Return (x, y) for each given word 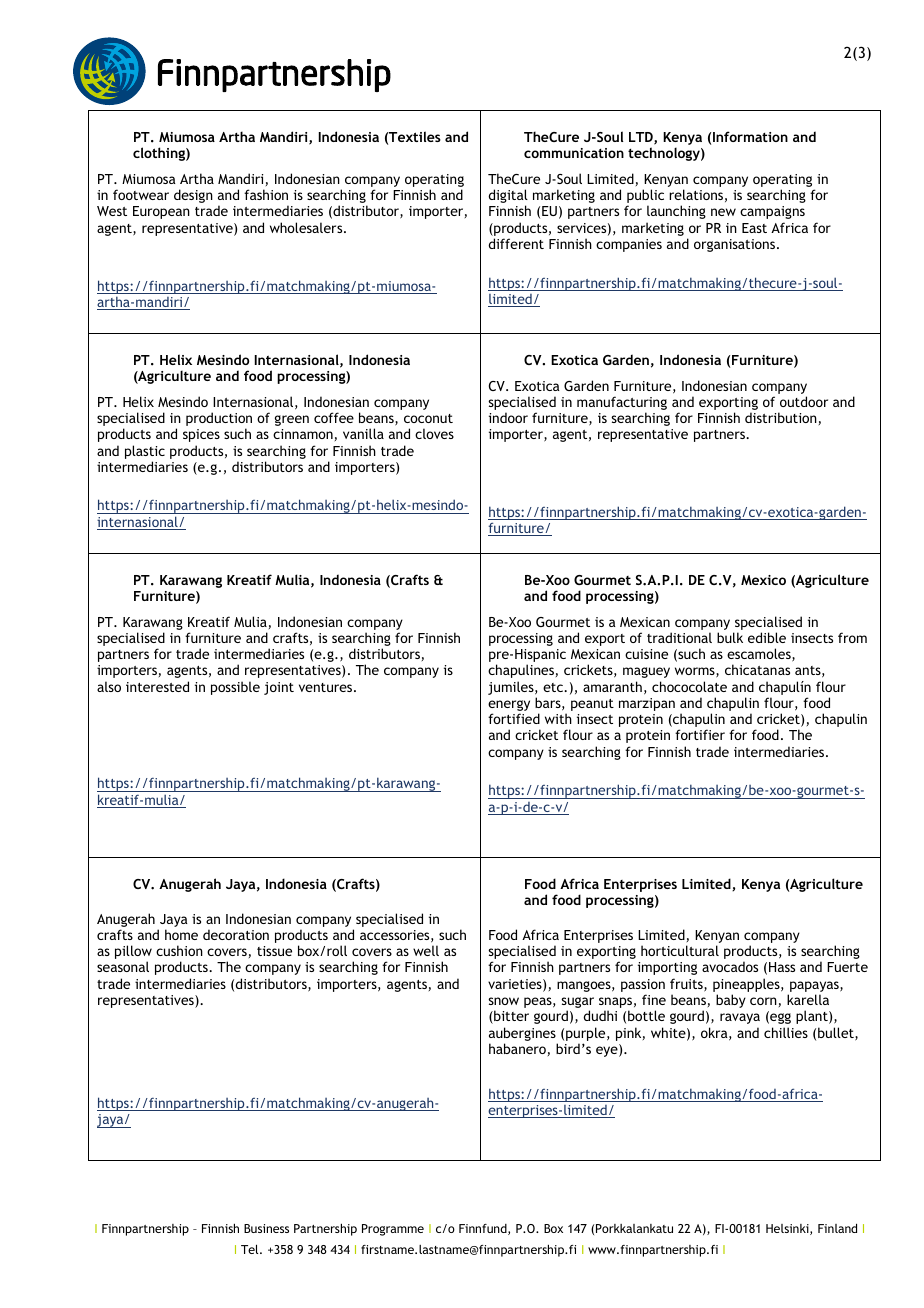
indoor (508, 417)
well (426, 950)
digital (508, 197)
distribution (781, 417)
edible (767, 637)
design (193, 196)
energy (509, 707)
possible (235, 688)
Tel (251, 1249)
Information (750, 136)
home (181, 934)
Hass (782, 967)
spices (201, 435)
